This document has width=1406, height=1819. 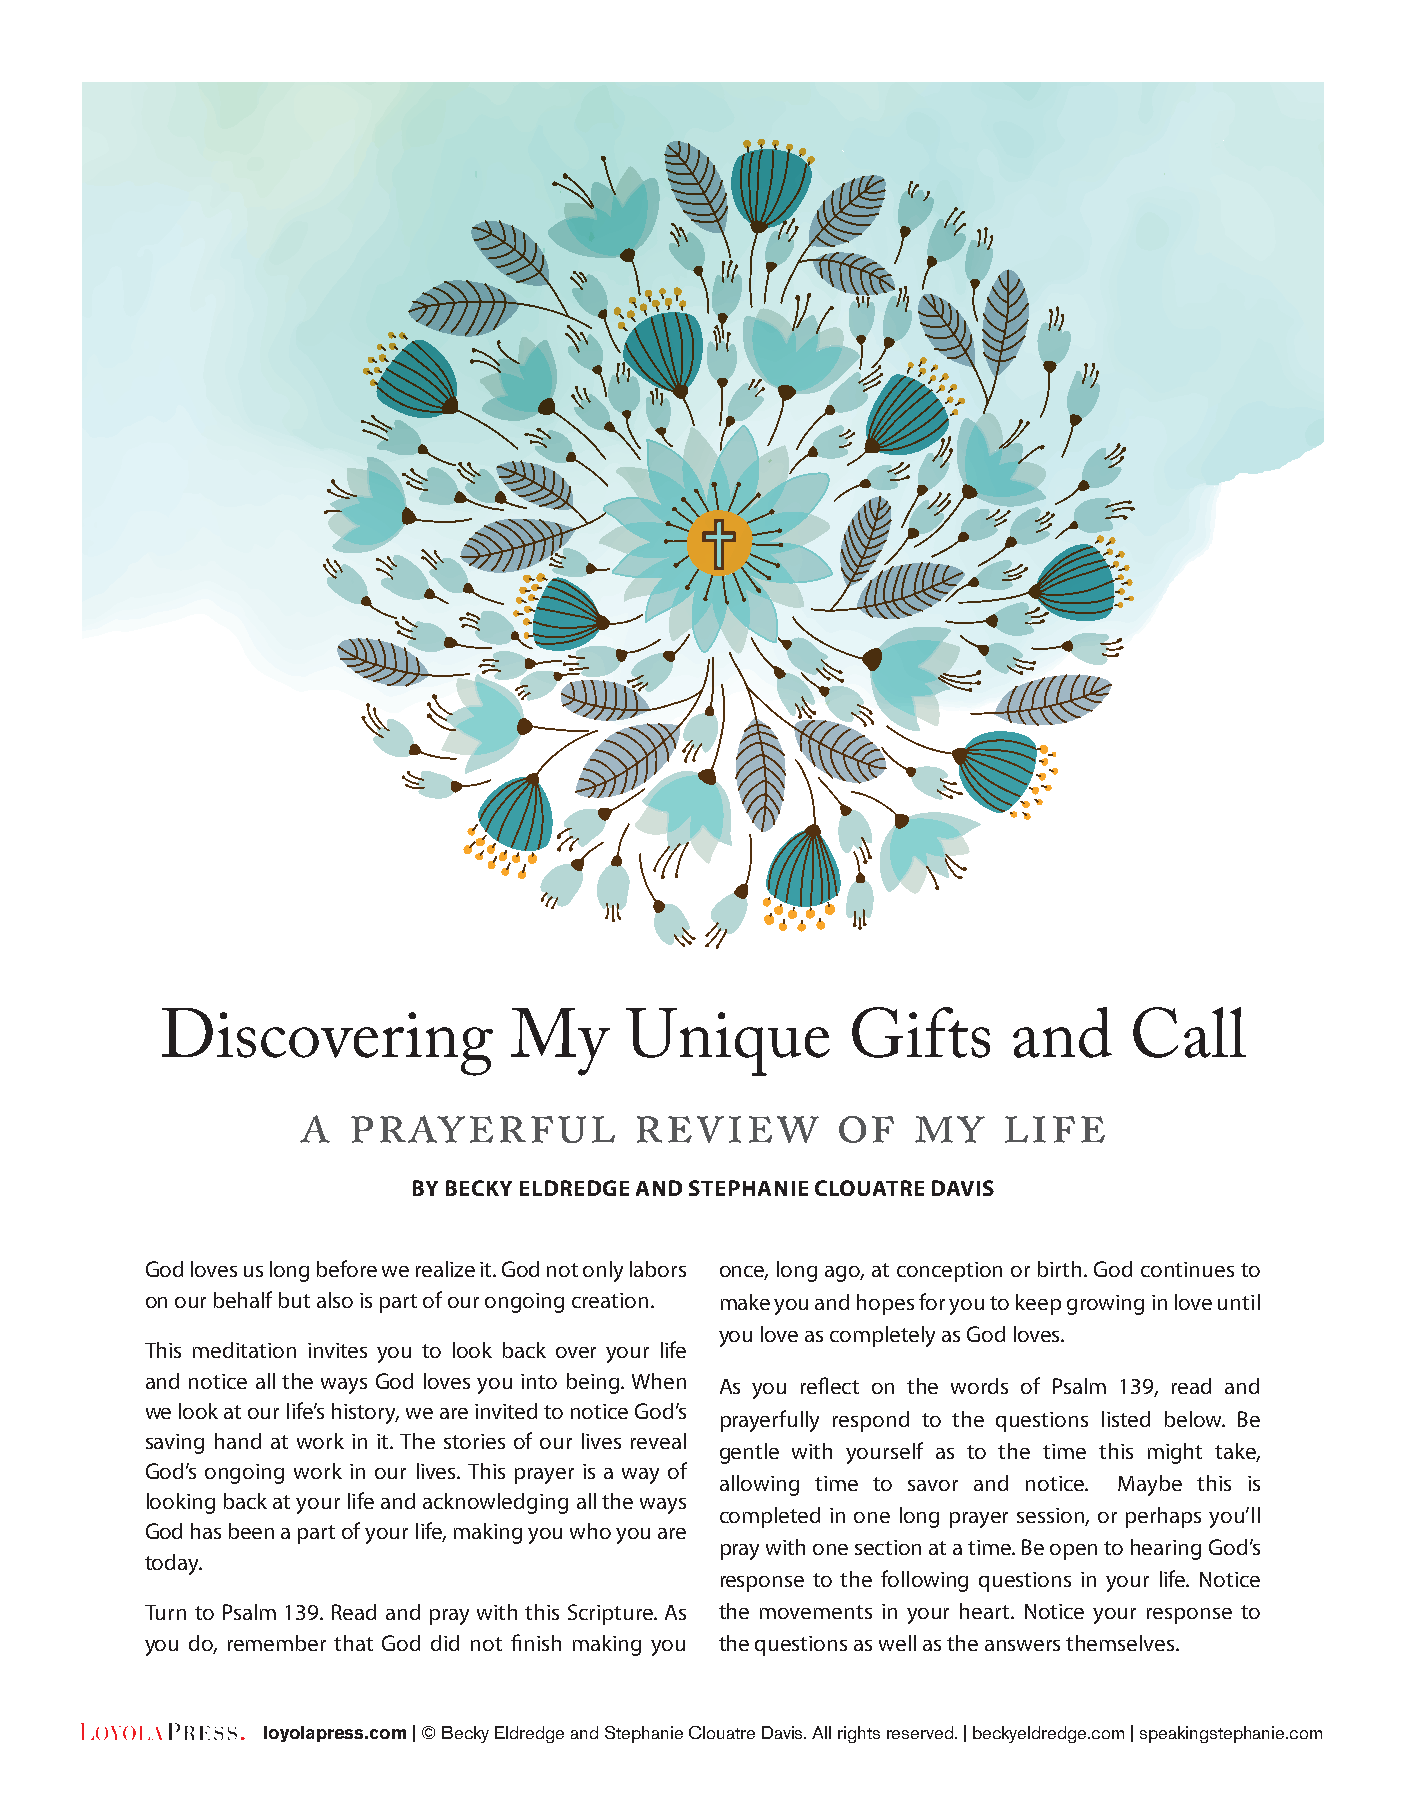 I want to click on remember, so click(x=277, y=1643).
